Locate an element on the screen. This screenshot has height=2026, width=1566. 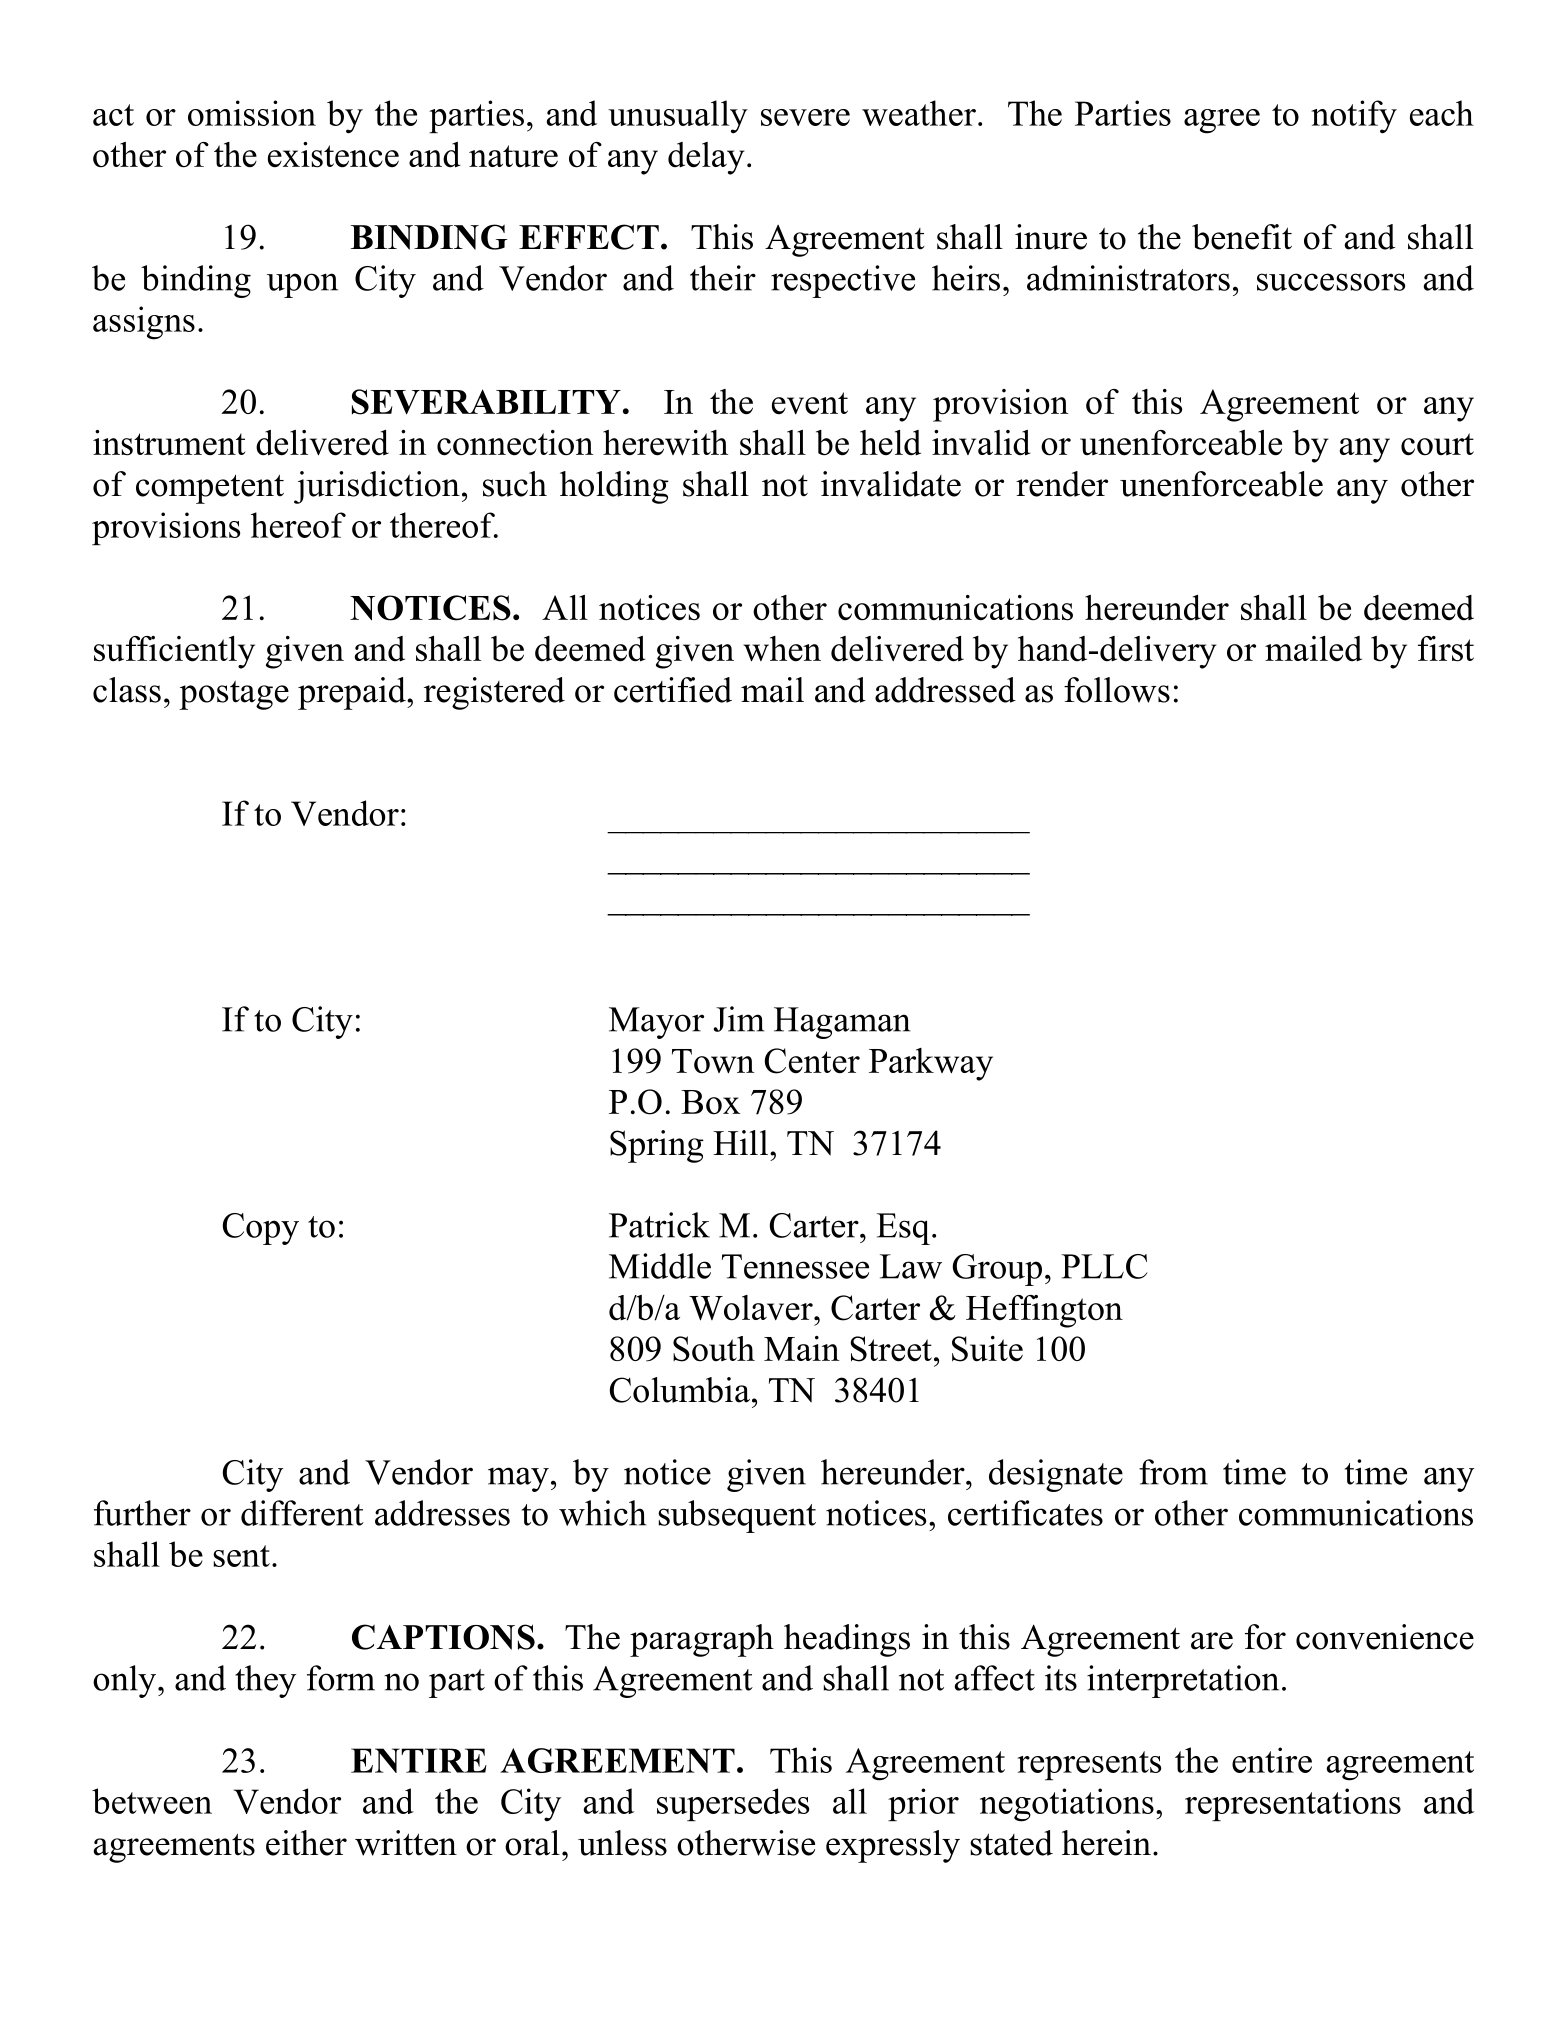
delay is located at coordinates (706, 158).
